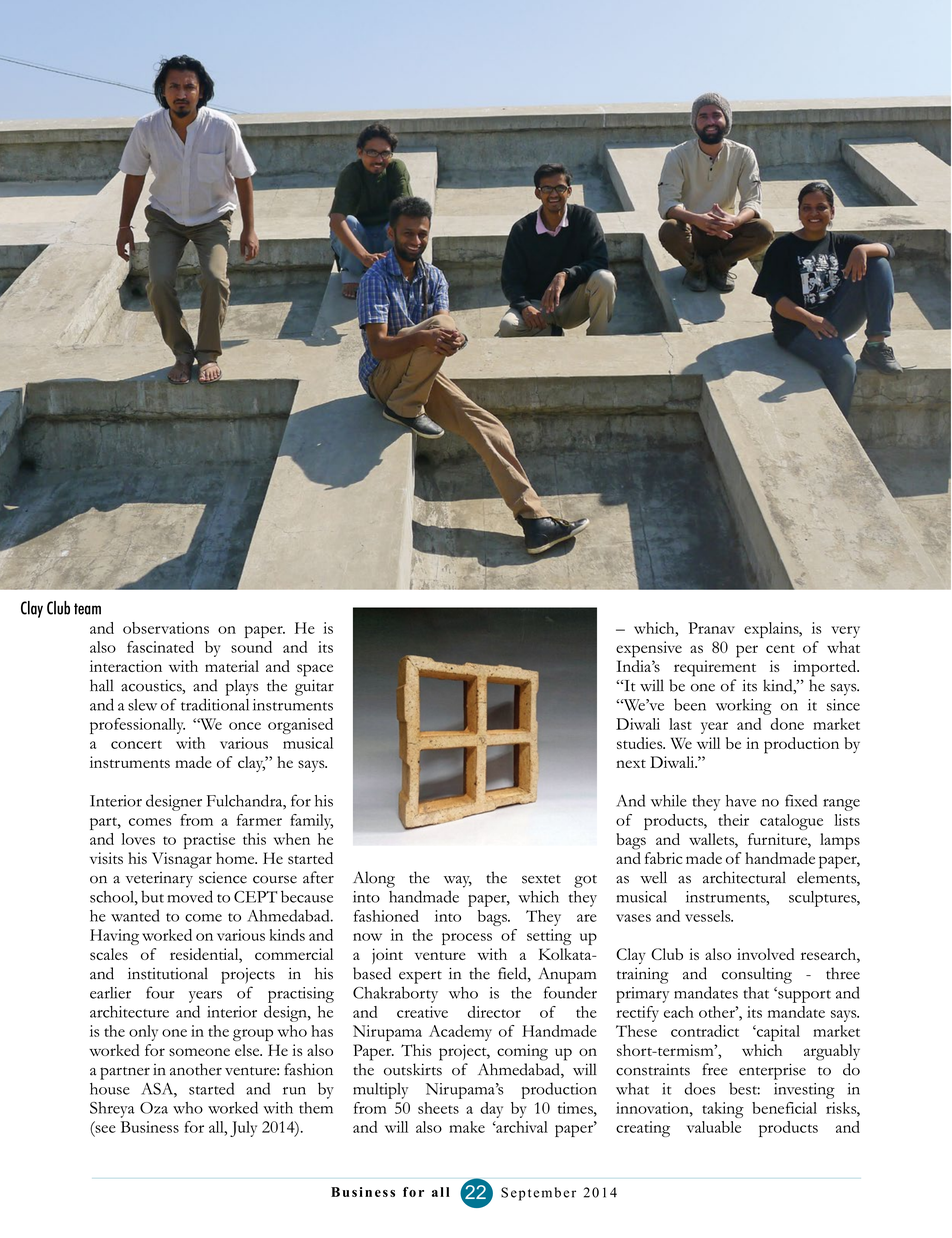  I want to click on family, so click(311, 822).
